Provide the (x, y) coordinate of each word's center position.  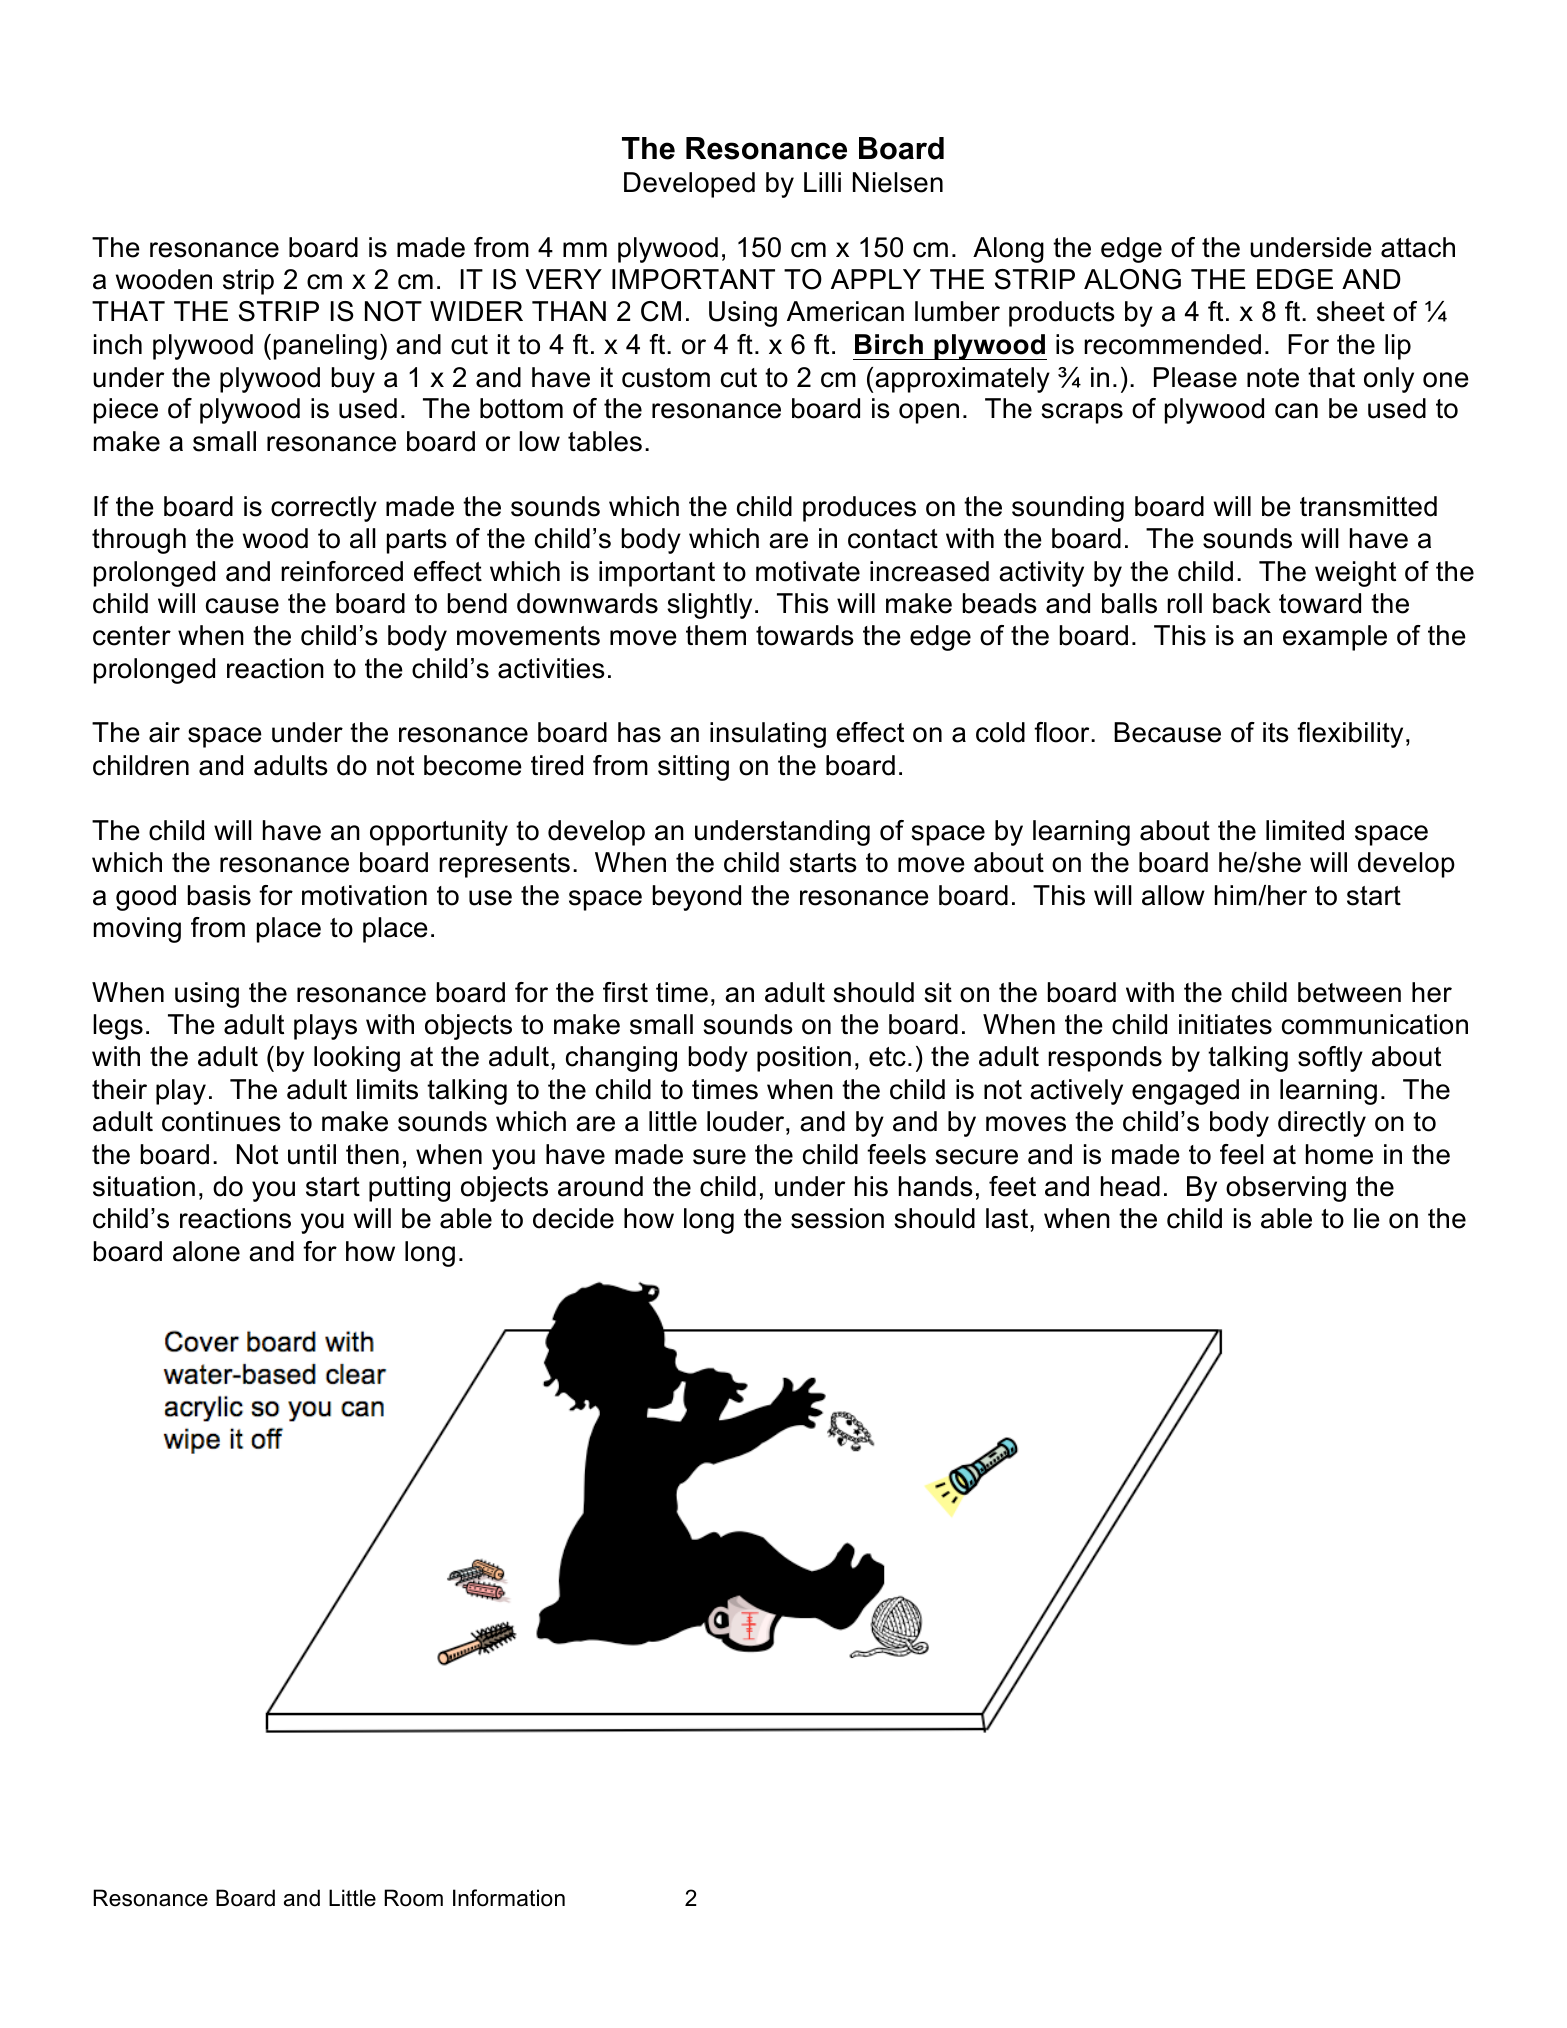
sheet (1351, 311)
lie (1367, 1218)
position (804, 1059)
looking (357, 1059)
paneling (325, 347)
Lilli (822, 182)
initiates (1225, 1024)
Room (413, 1898)
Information (509, 1898)
